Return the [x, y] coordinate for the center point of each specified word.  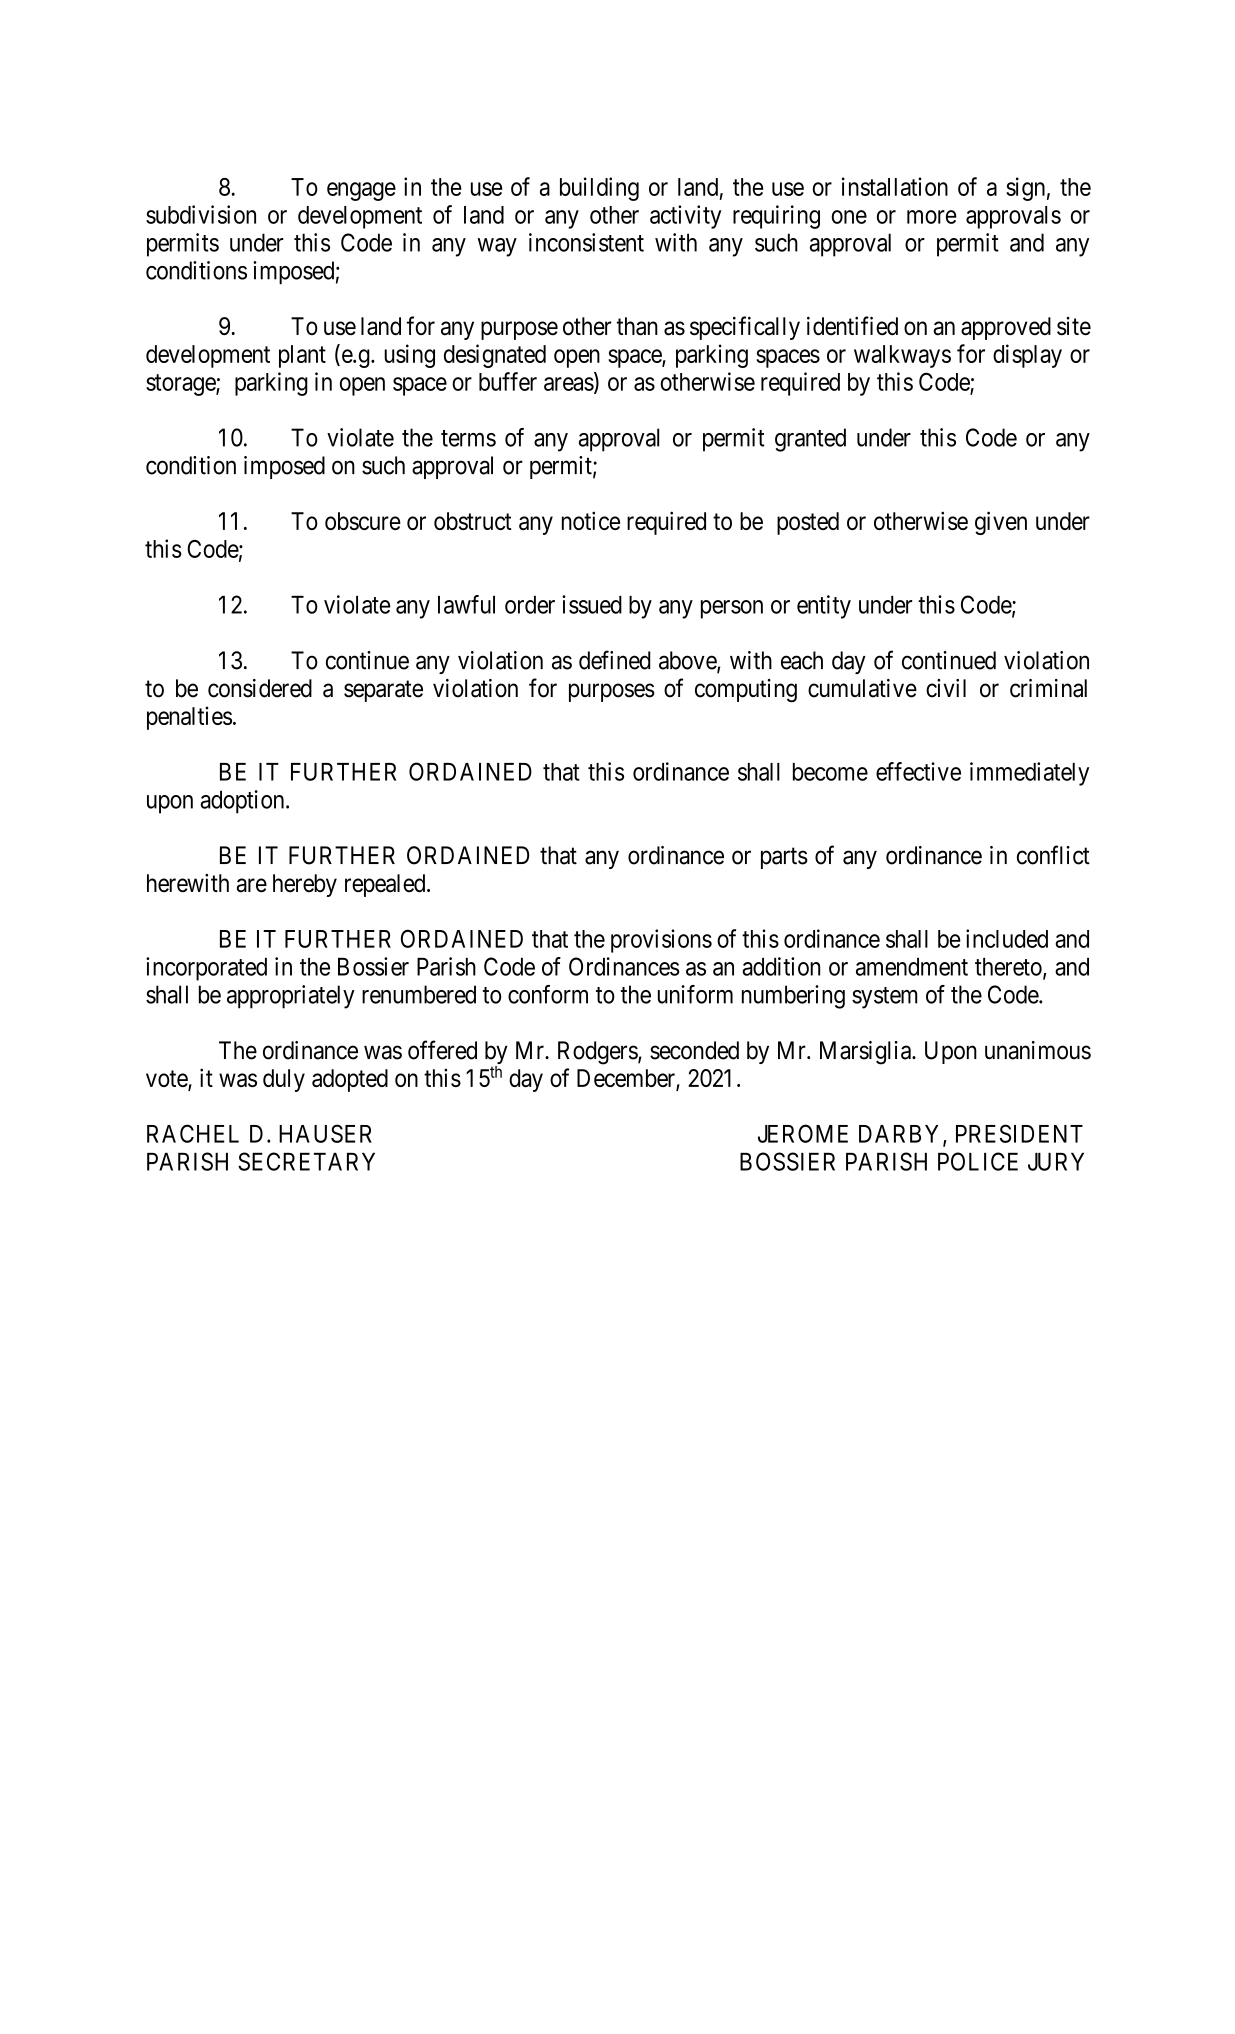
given [1001, 523]
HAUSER [325, 1133]
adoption [243, 802]
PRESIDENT [1019, 1133]
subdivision [201, 214]
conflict [1053, 855]
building [599, 189]
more [932, 217]
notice [591, 520]
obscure [363, 521]
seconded [694, 1050]
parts [784, 858]
